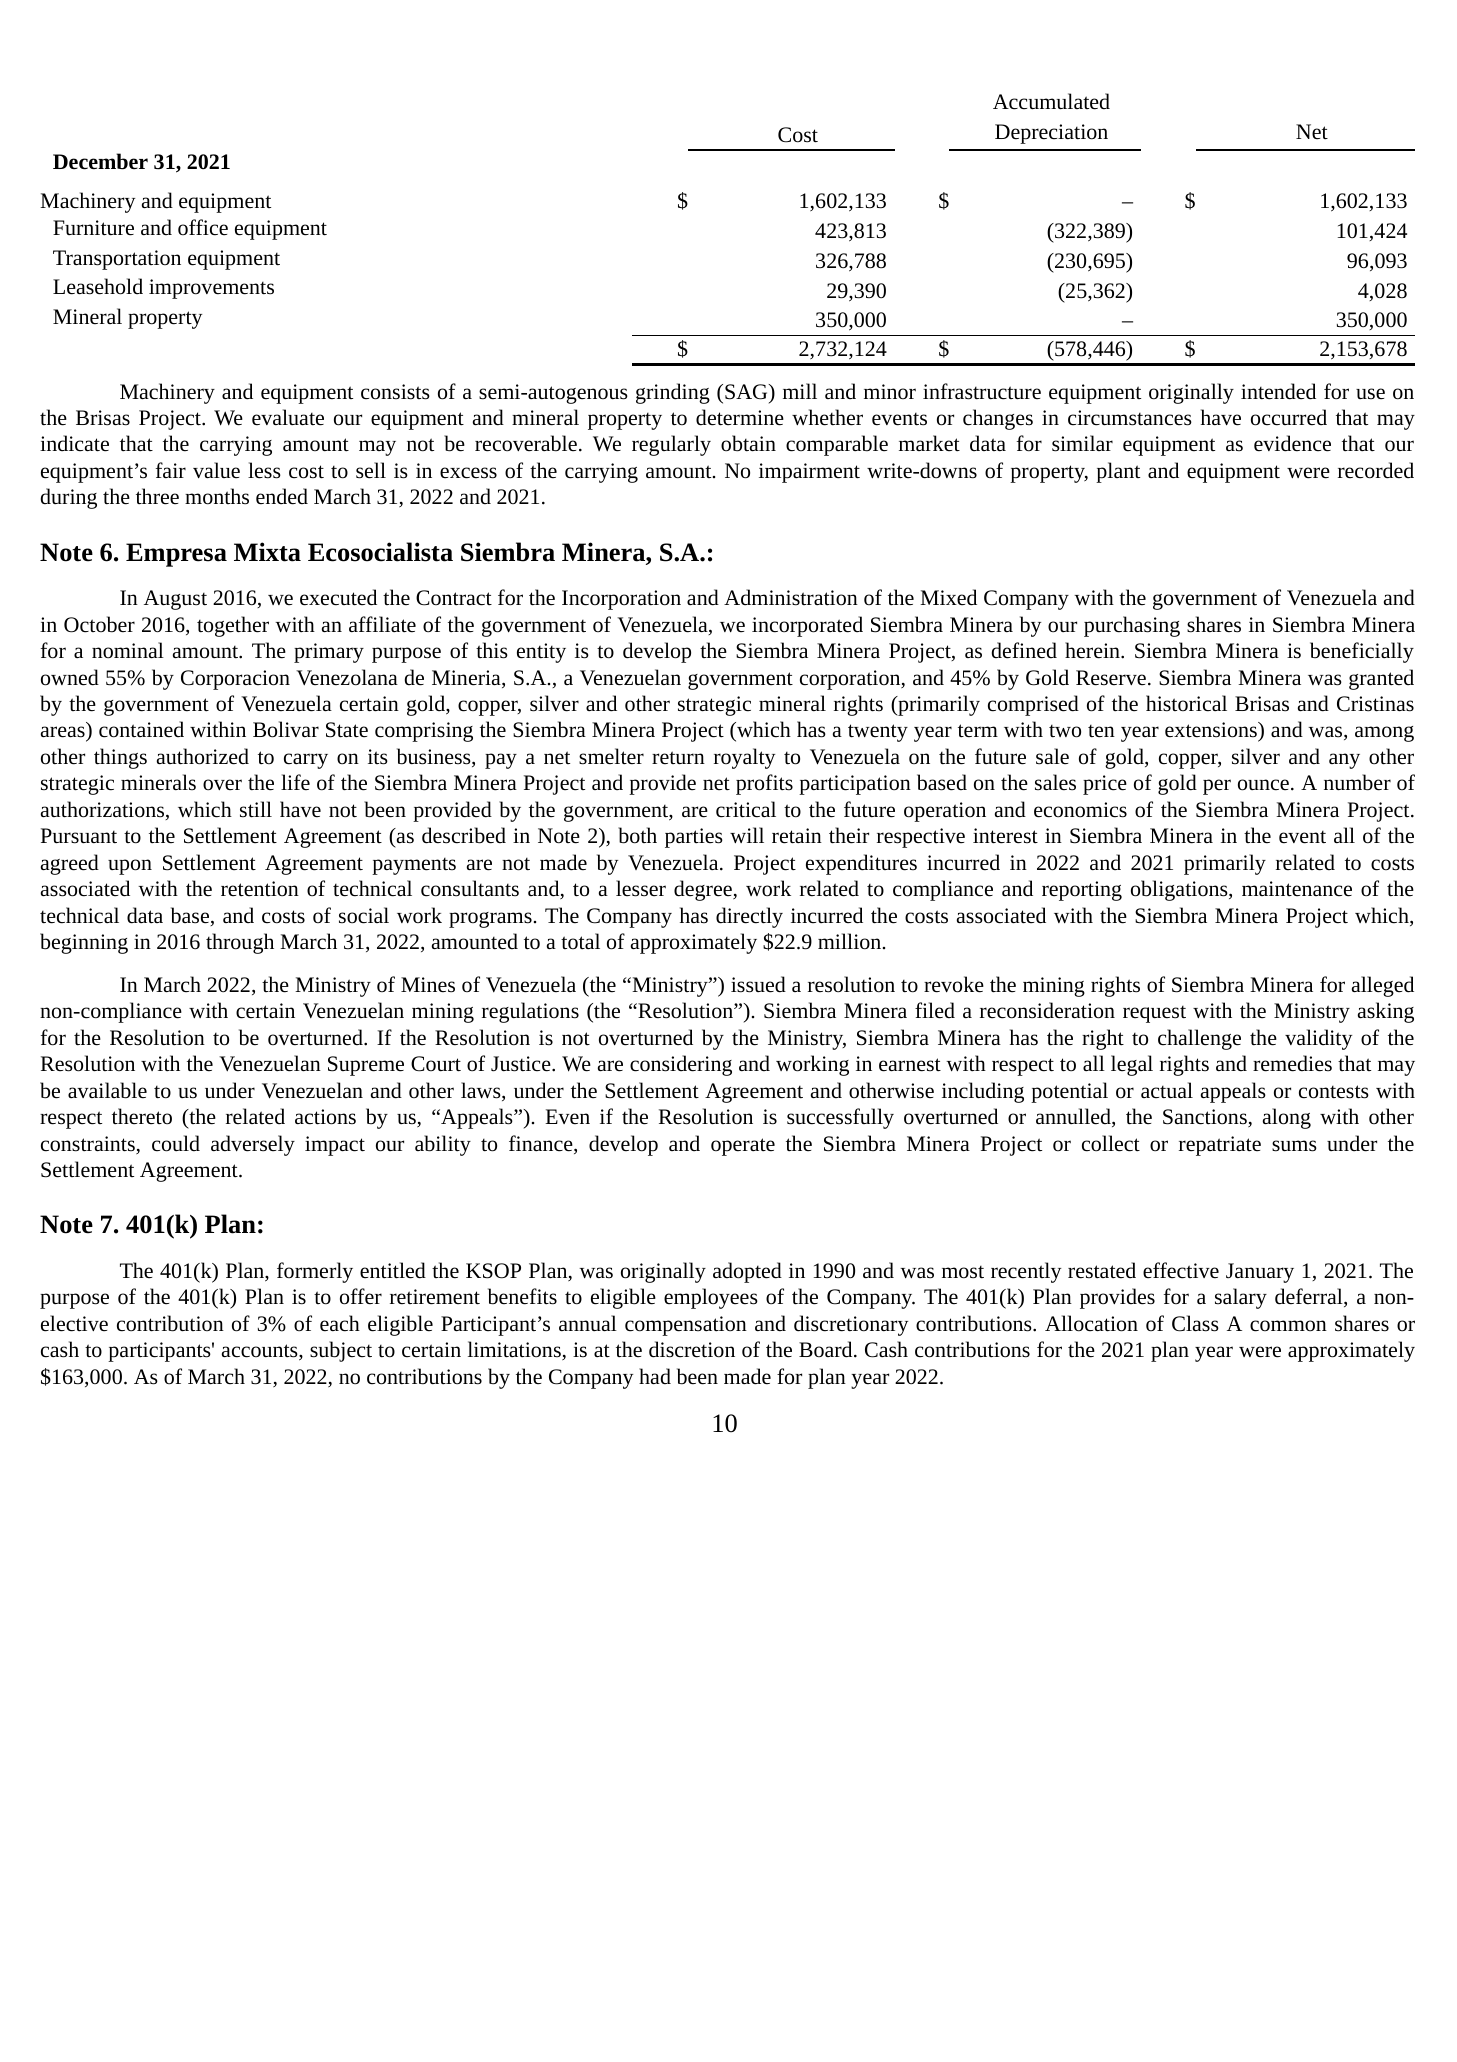 This page has height=2062, width=1457. Describe the element at coordinates (744, 758) in the page. I see `royalty` at that location.
